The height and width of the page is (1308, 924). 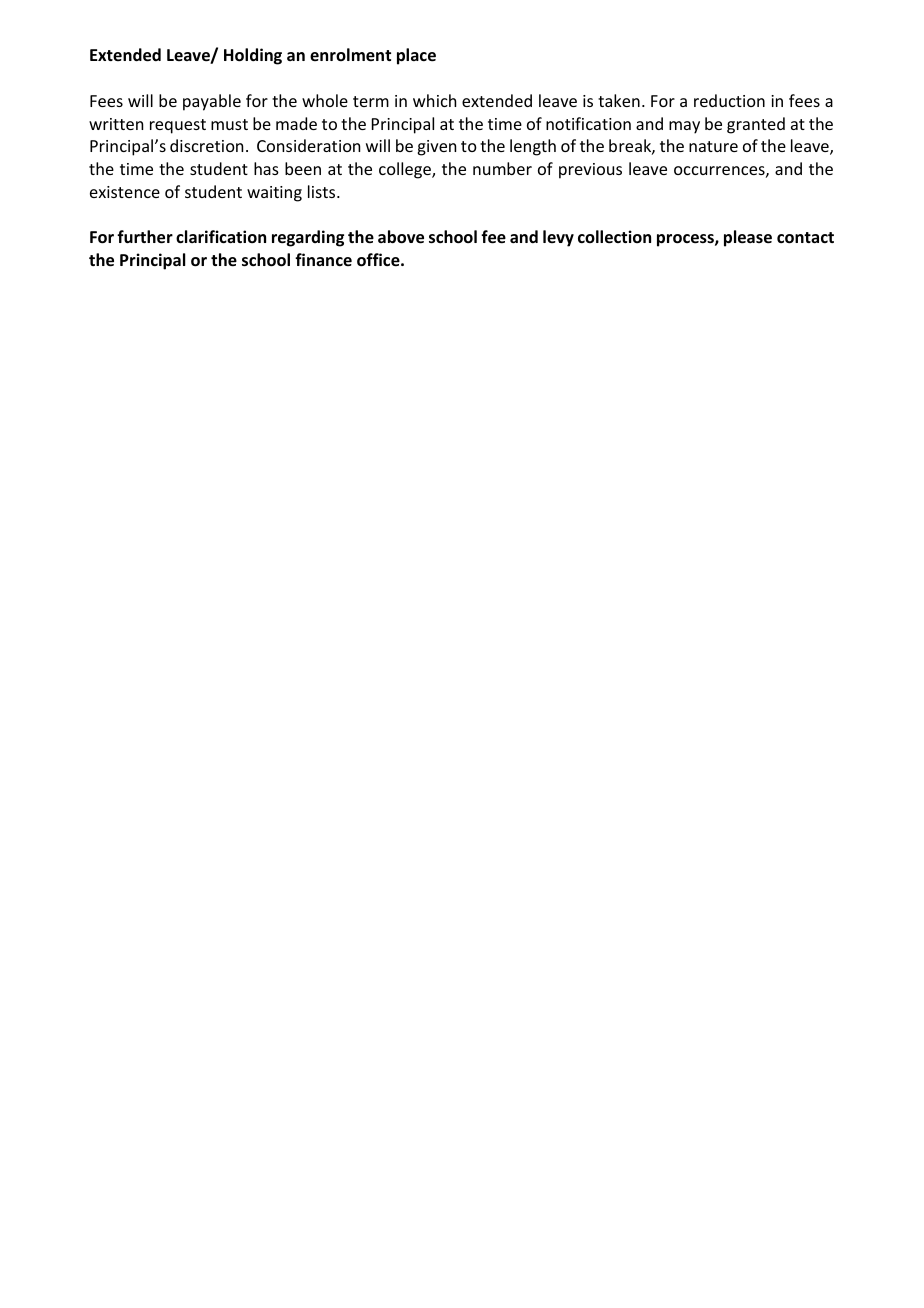 What do you see at coordinates (416, 56) in the page?
I see `place` at bounding box center [416, 56].
